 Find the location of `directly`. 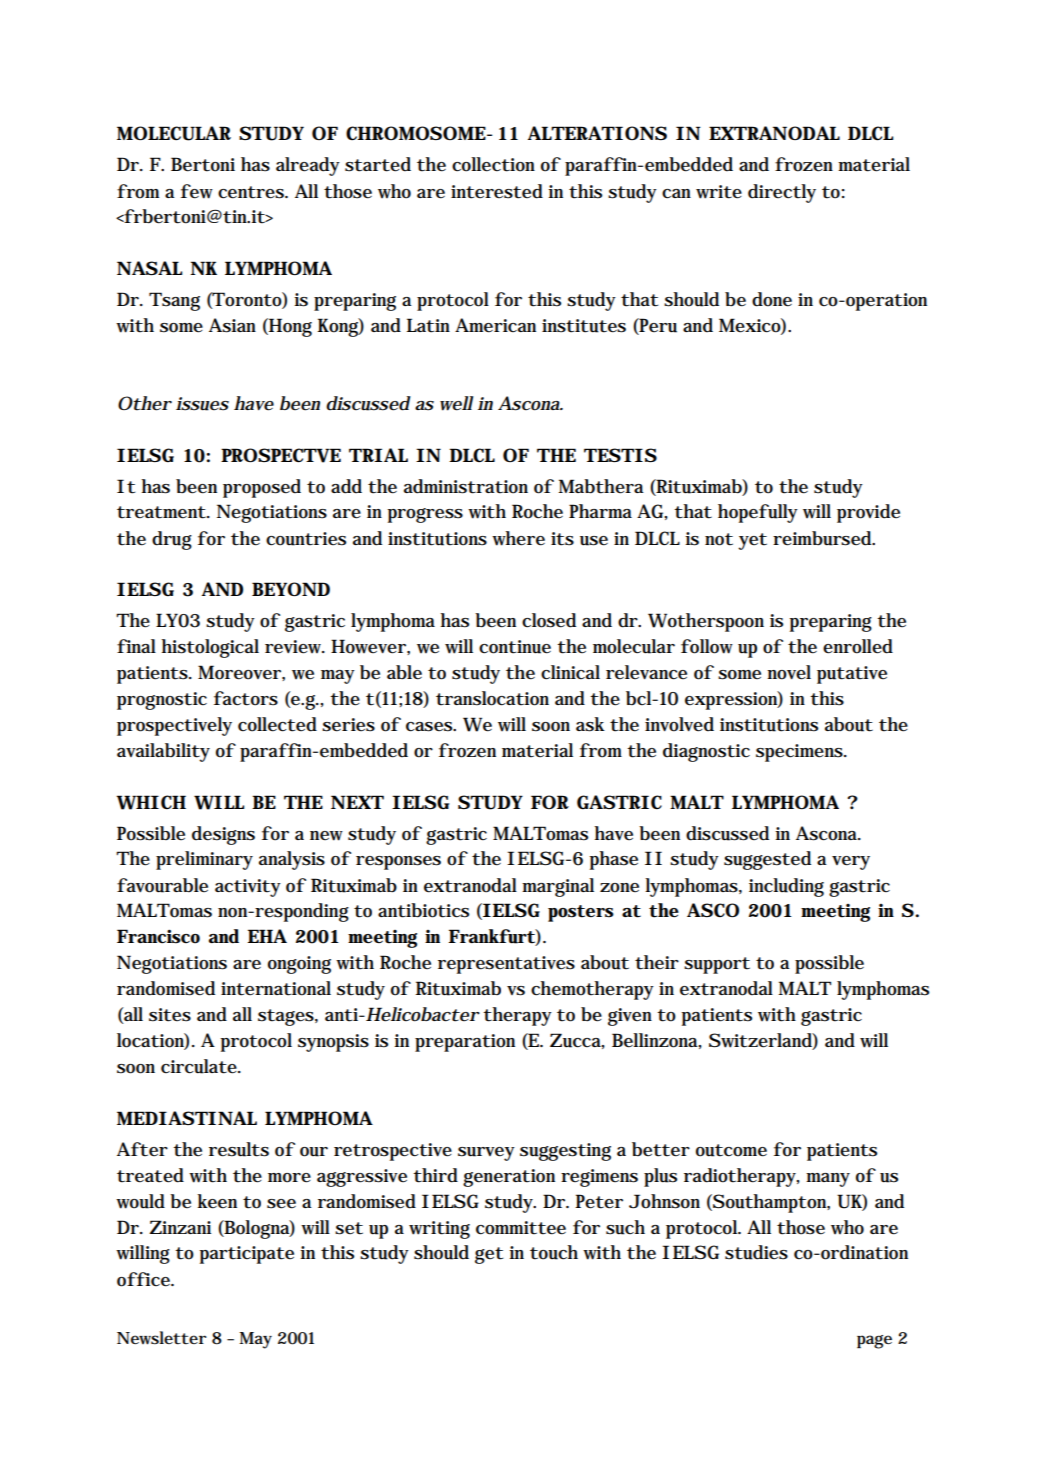

directly is located at coordinates (782, 193).
